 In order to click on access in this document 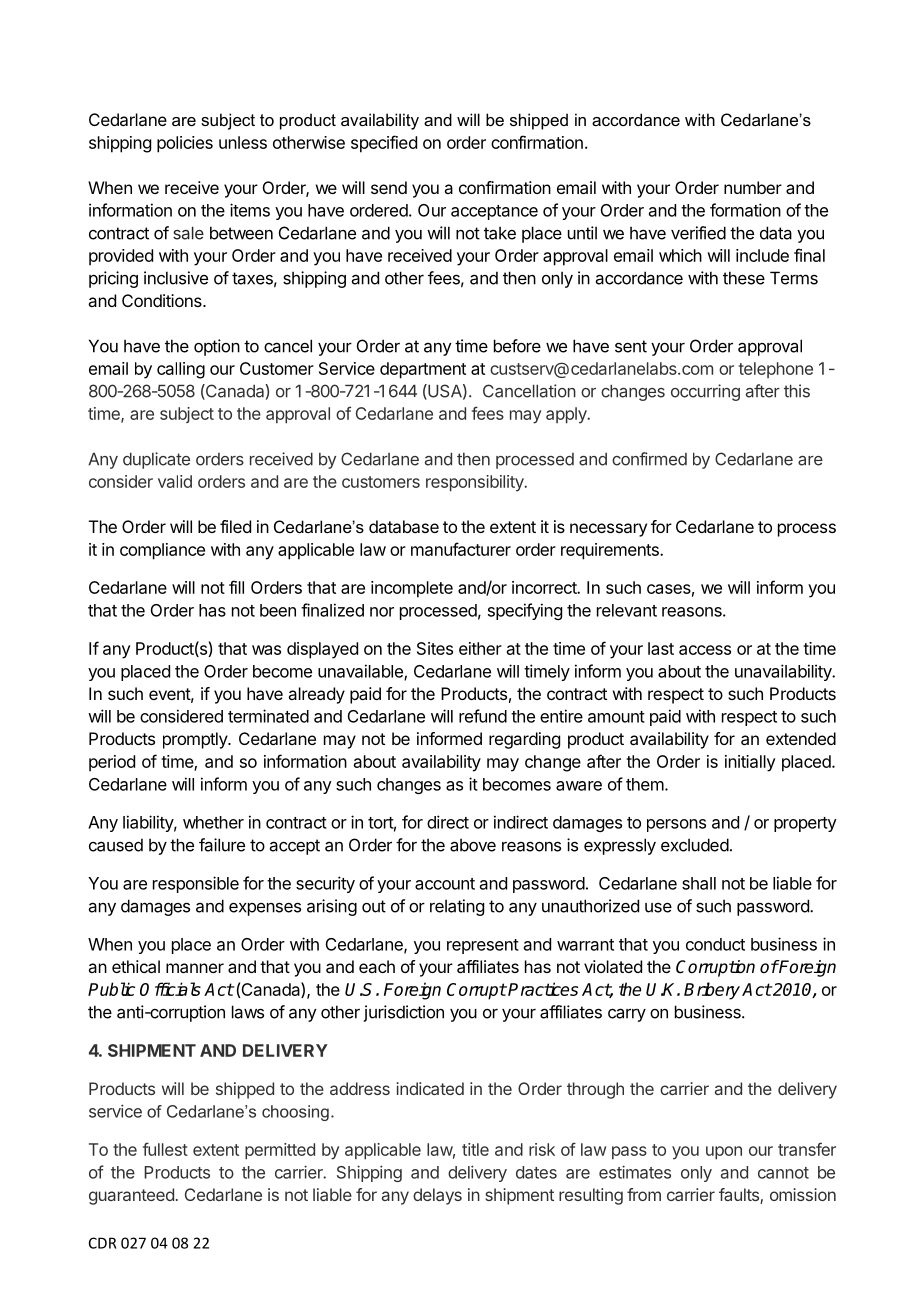, I will do `click(705, 650)`.
